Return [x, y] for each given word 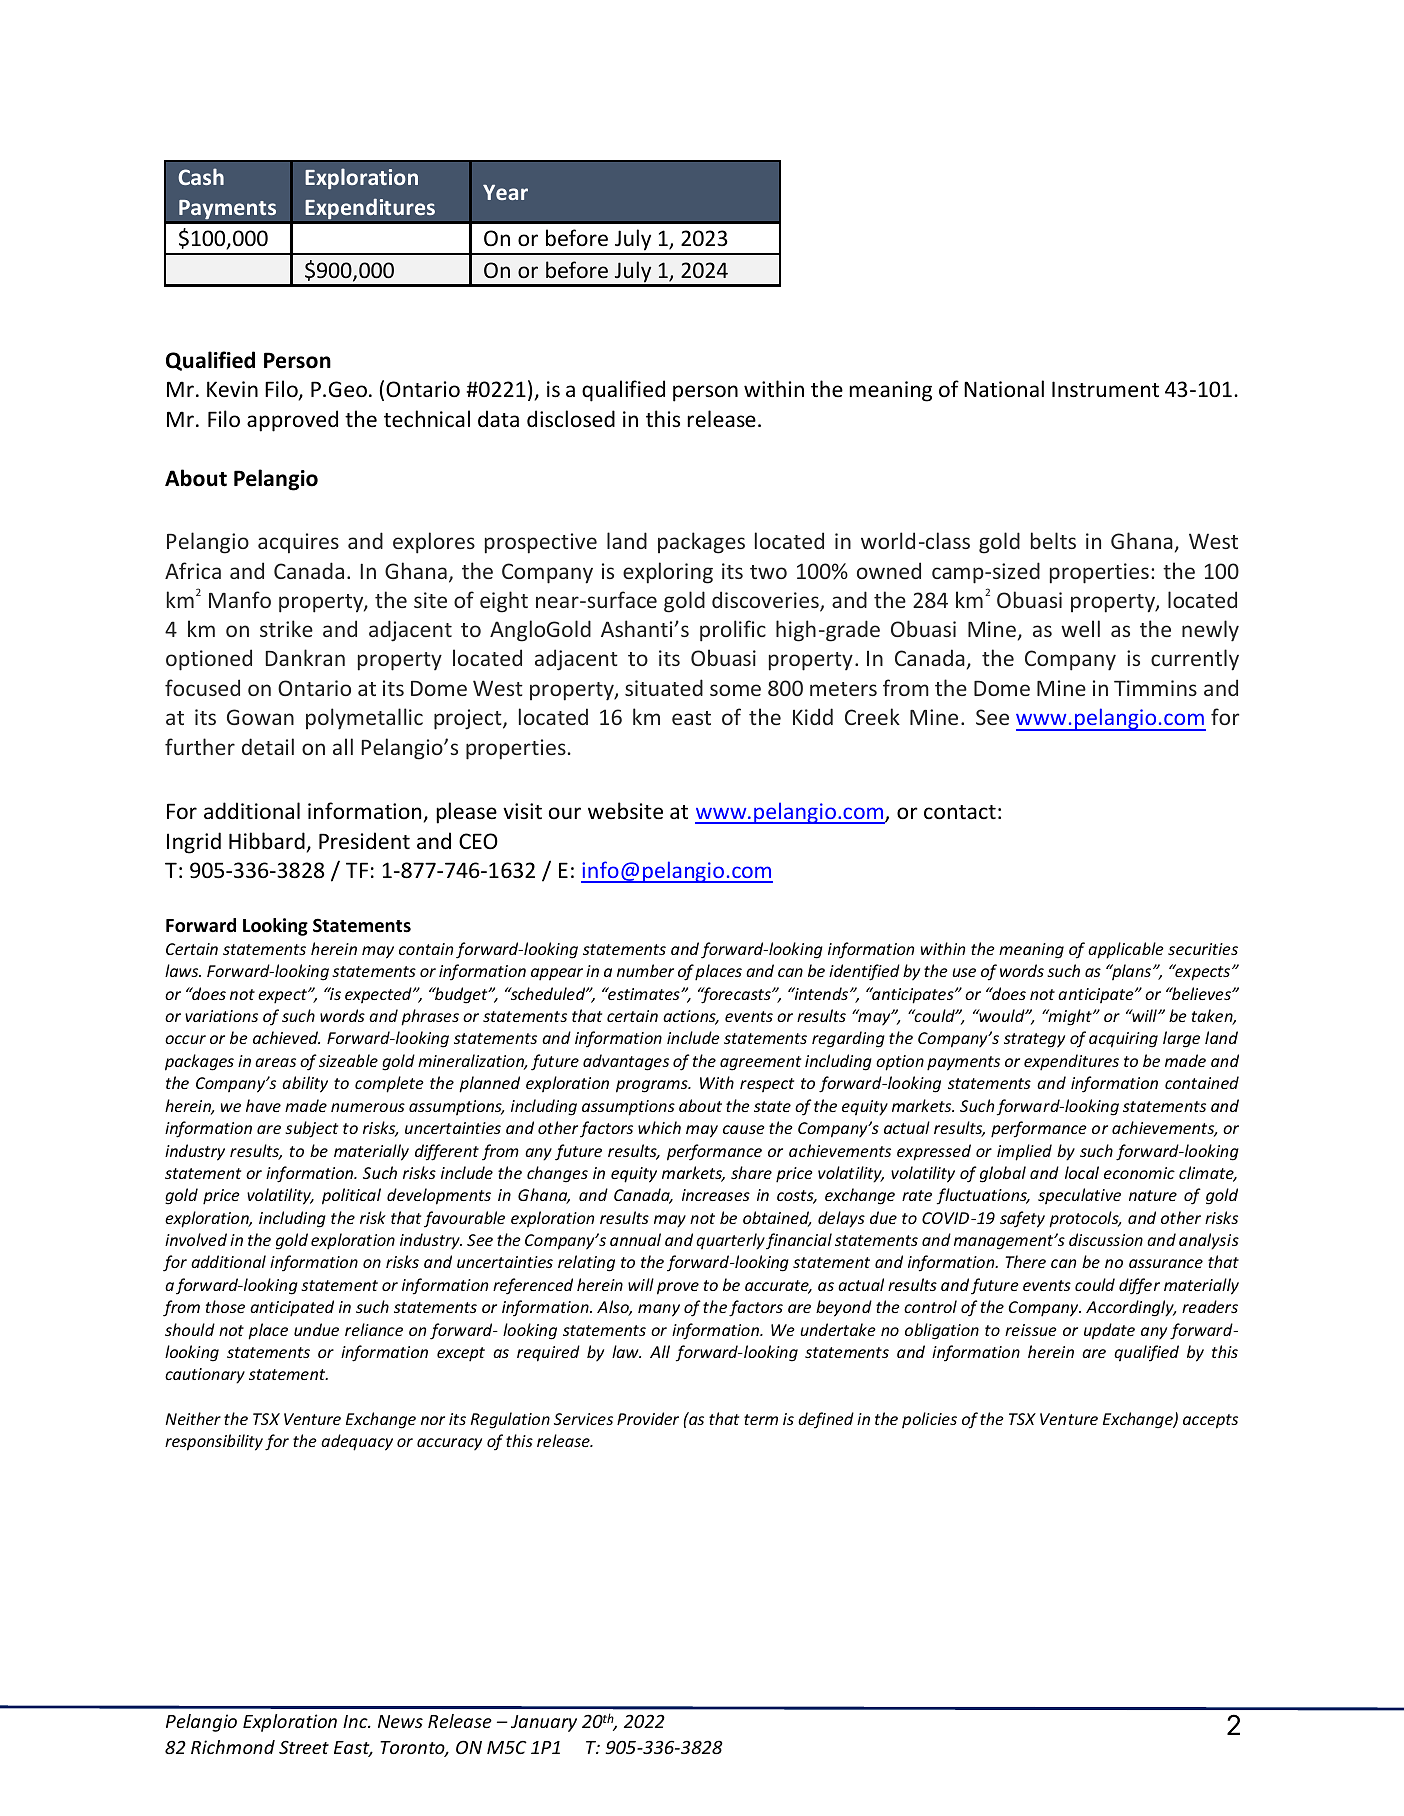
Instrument [1105, 389]
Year [505, 192]
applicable [1126, 950]
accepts [1210, 1421]
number [645, 970]
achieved [286, 1037]
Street [304, 1747]
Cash [201, 176]
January [544, 1723]
